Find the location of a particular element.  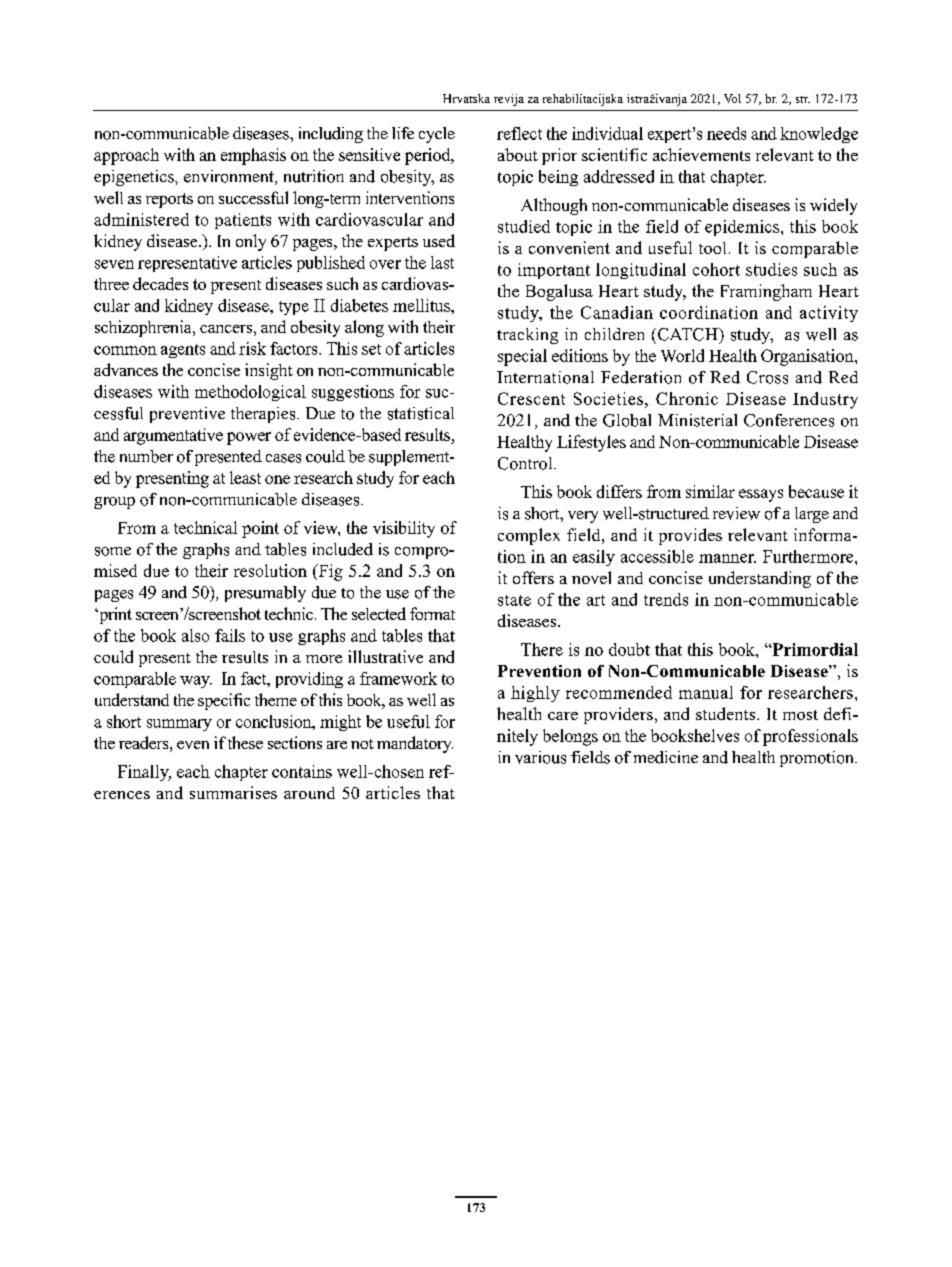

argumentative is located at coordinates (173, 436).
